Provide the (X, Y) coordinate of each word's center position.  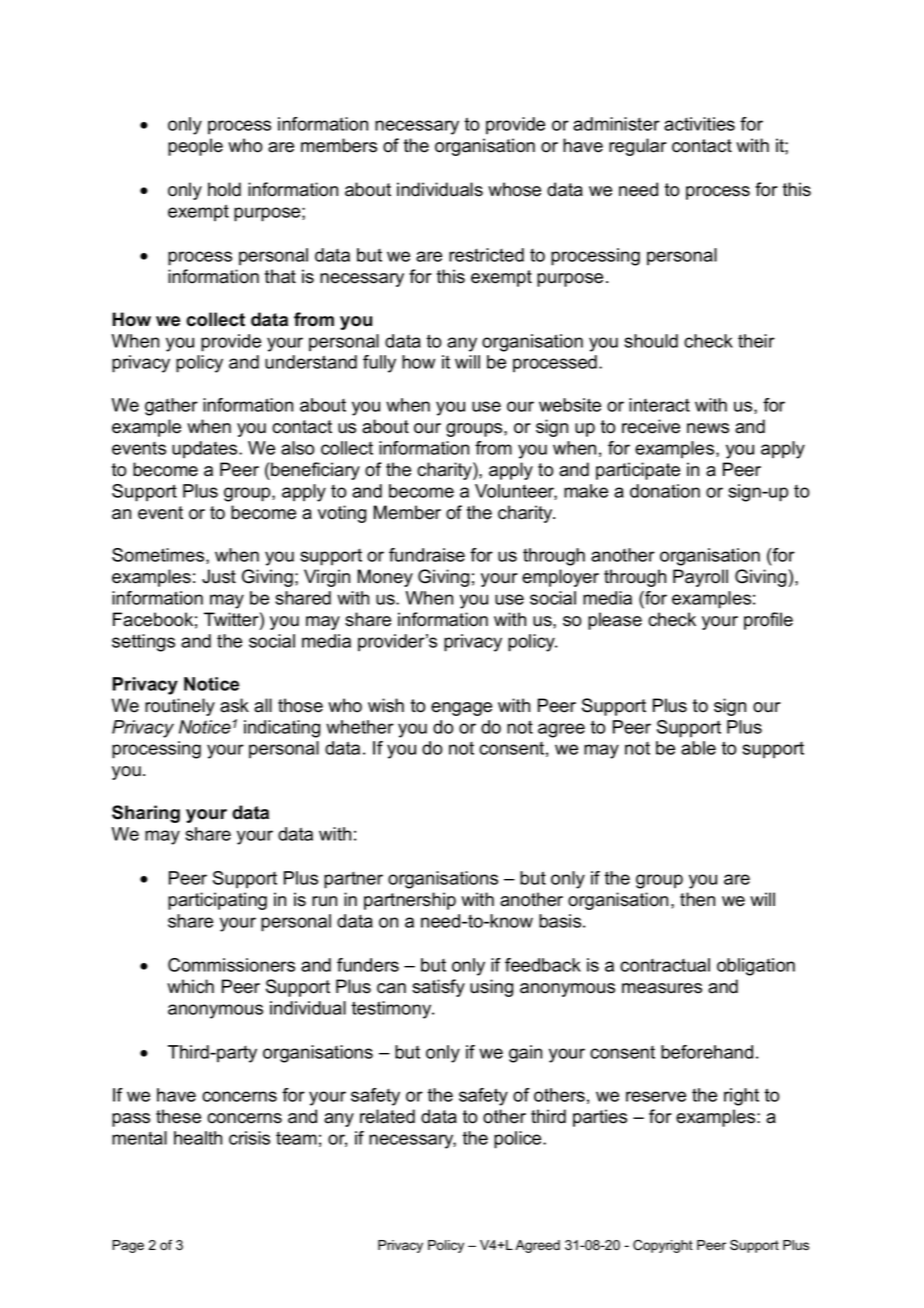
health (198, 1138)
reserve (656, 1096)
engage (461, 709)
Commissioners (231, 965)
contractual (665, 965)
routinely (180, 707)
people (195, 147)
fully (379, 364)
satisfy (438, 988)
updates (206, 450)
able (698, 748)
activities (699, 124)
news (708, 428)
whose (514, 189)
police (519, 1140)
